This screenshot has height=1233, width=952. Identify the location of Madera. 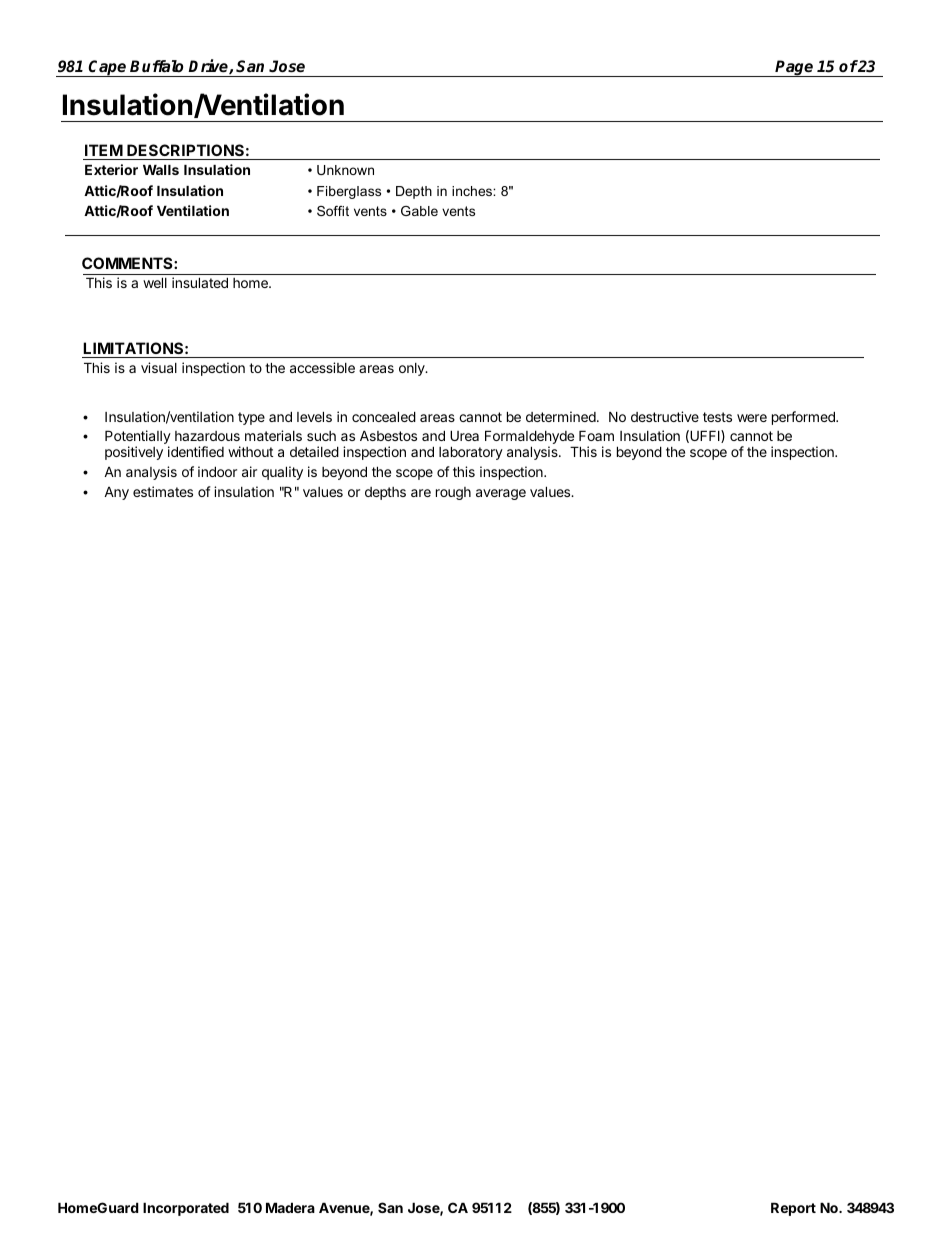
(290, 1207).
